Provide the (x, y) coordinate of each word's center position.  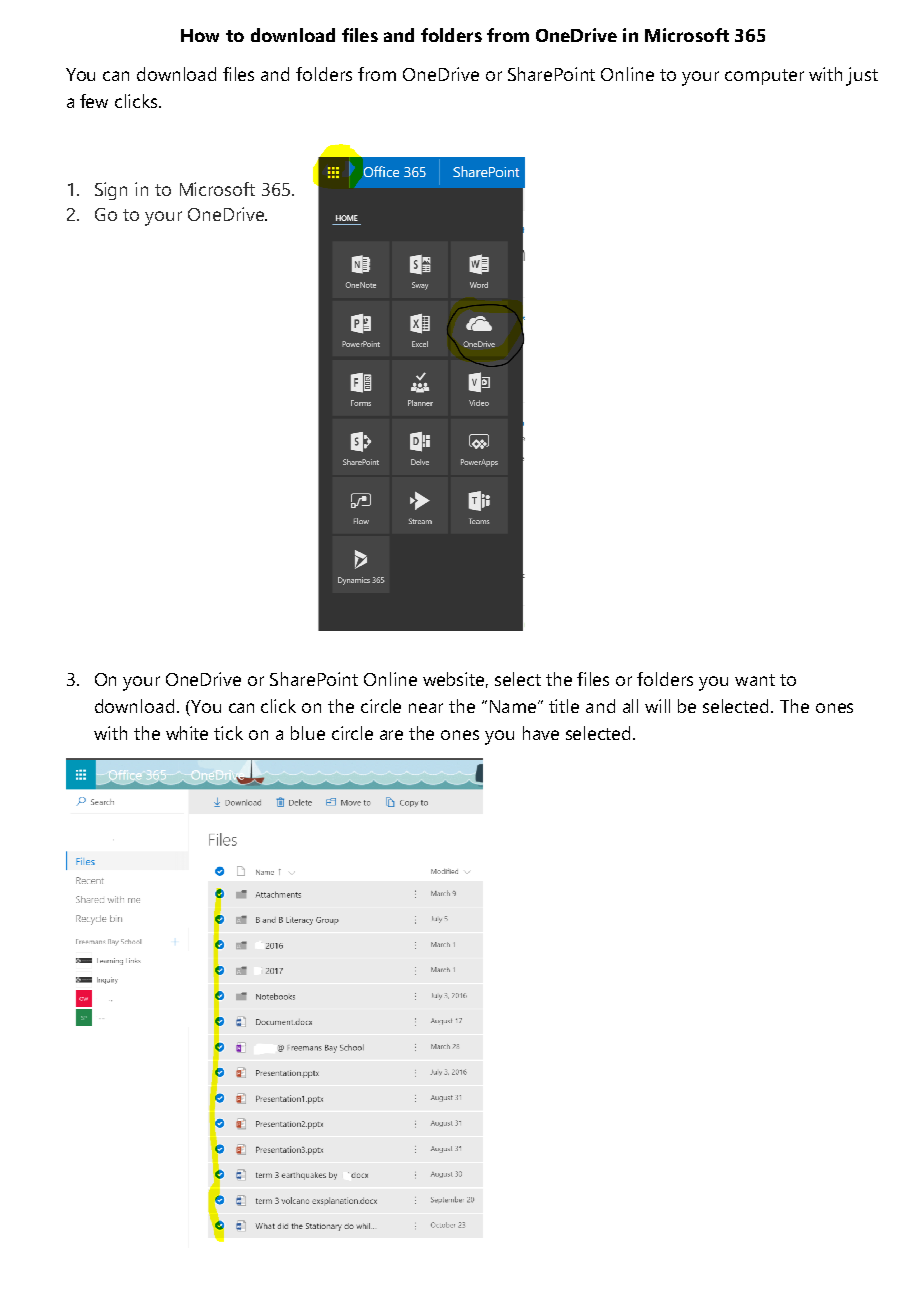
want (755, 680)
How (200, 35)
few (94, 101)
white (187, 733)
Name (514, 706)
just (862, 76)
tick (228, 733)
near (426, 708)
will (657, 706)
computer (764, 77)
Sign (111, 191)
